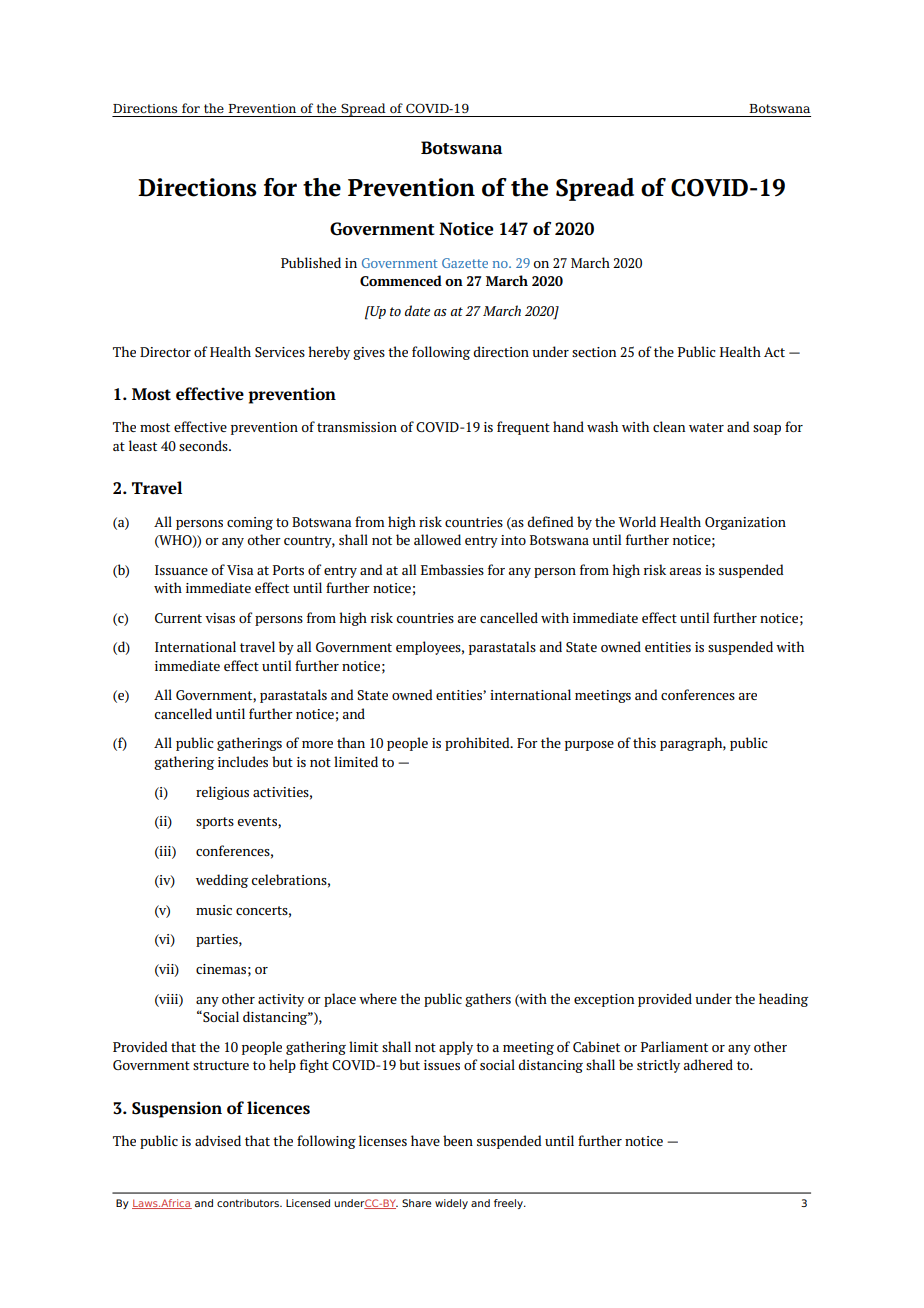 This screenshot has height=1308, width=924. What do you see at coordinates (451, 1204) in the screenshot?
I see `widely` at bounding box center [451, 1204].
